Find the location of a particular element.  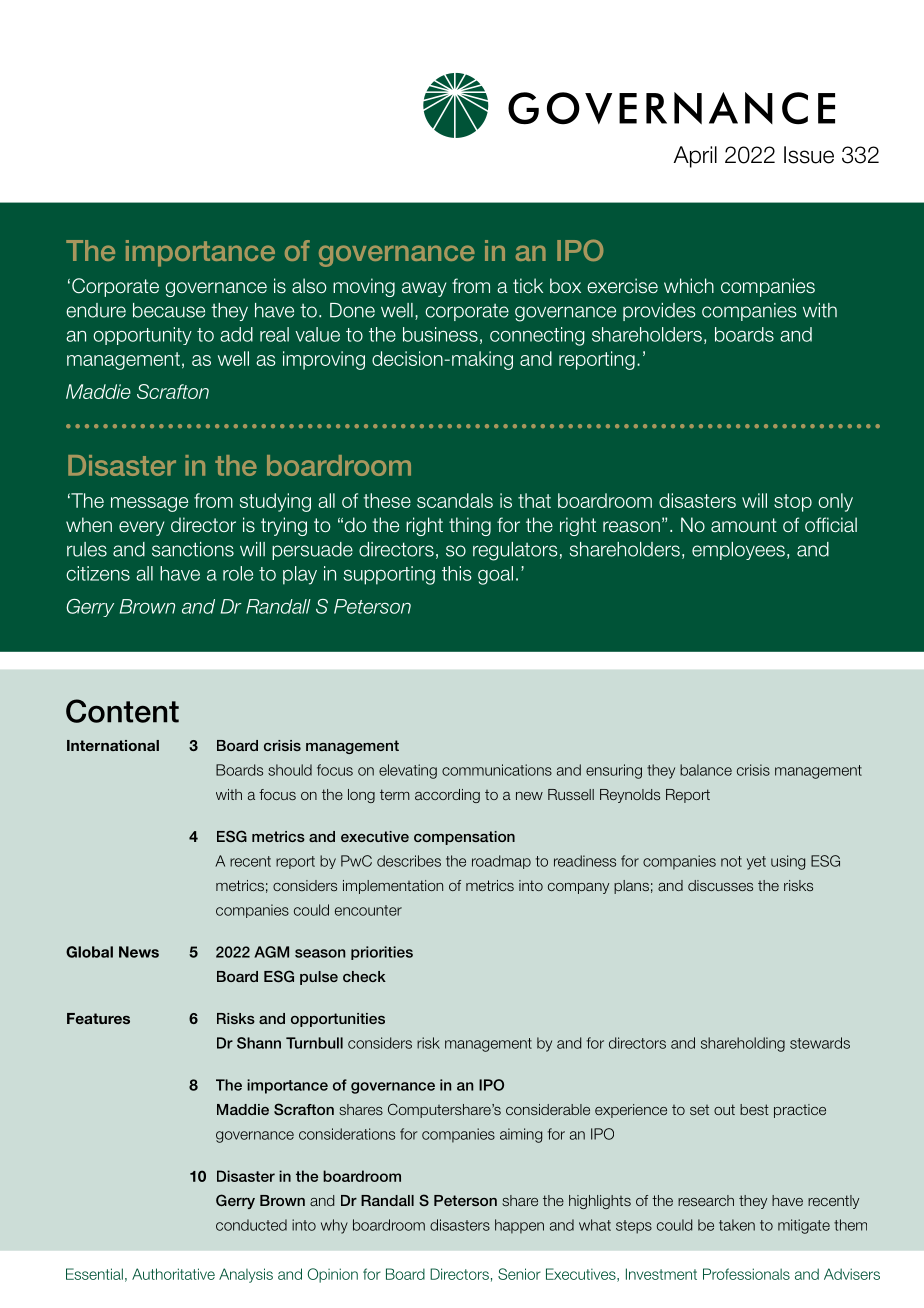

Content is located at coordinates (122, 711).
